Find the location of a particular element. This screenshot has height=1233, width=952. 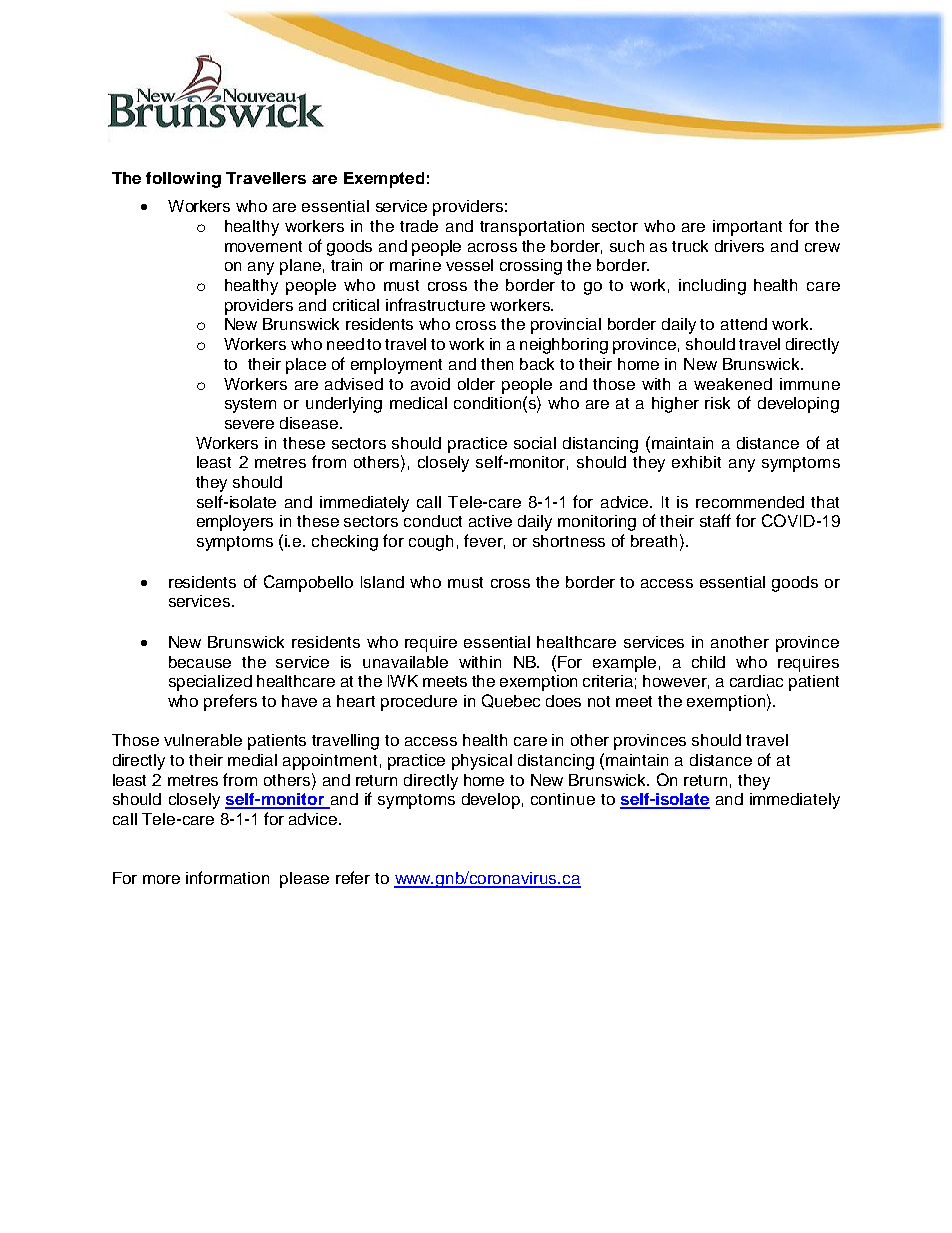

staff is located at coordinates (715, 520).
